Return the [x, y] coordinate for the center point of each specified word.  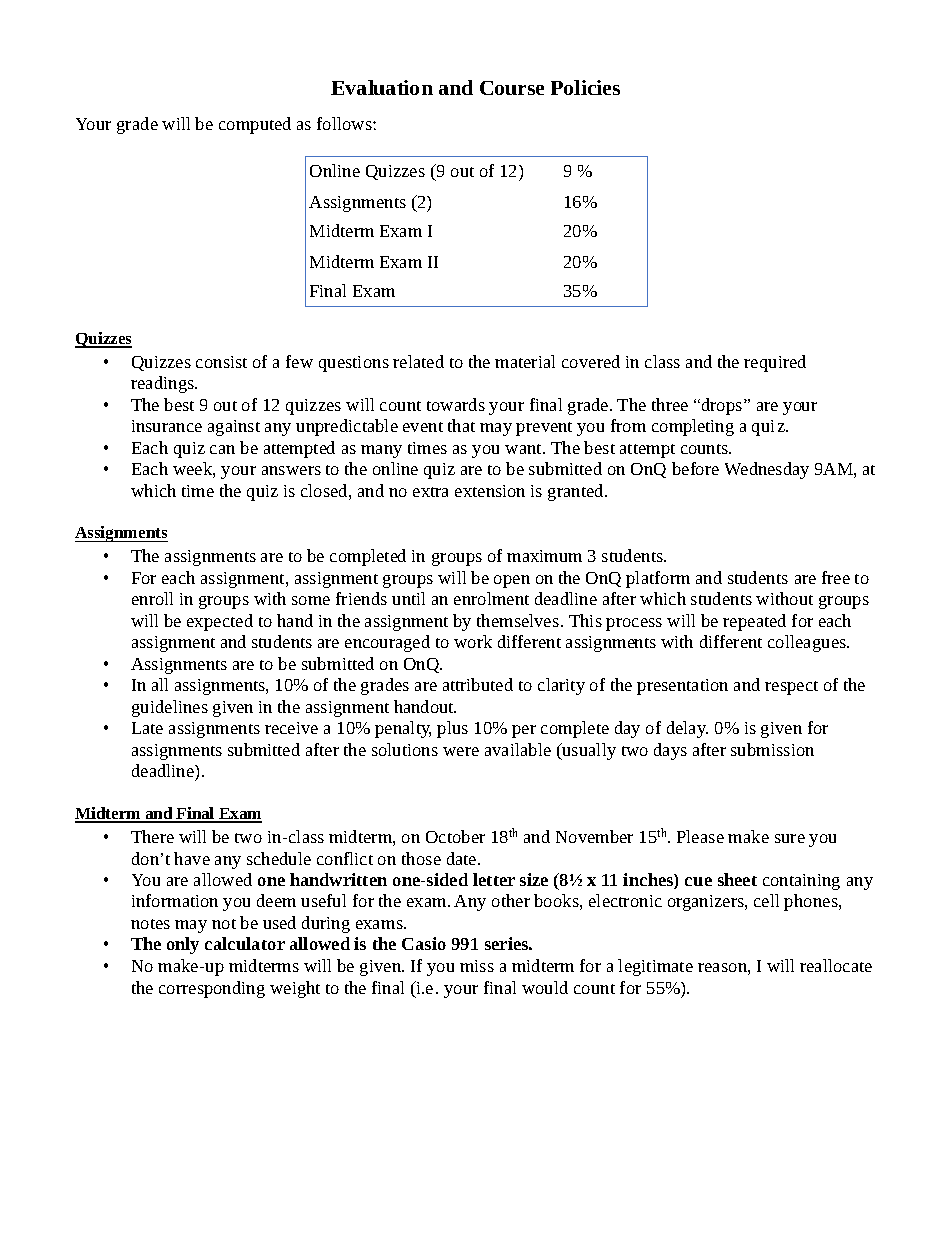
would [545, 987]
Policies [585, 87]
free [836, 577]
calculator [245, 943]
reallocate [836, 965]
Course [512, 88]
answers [291, 470]
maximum [544, 556]
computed [255, 125]
